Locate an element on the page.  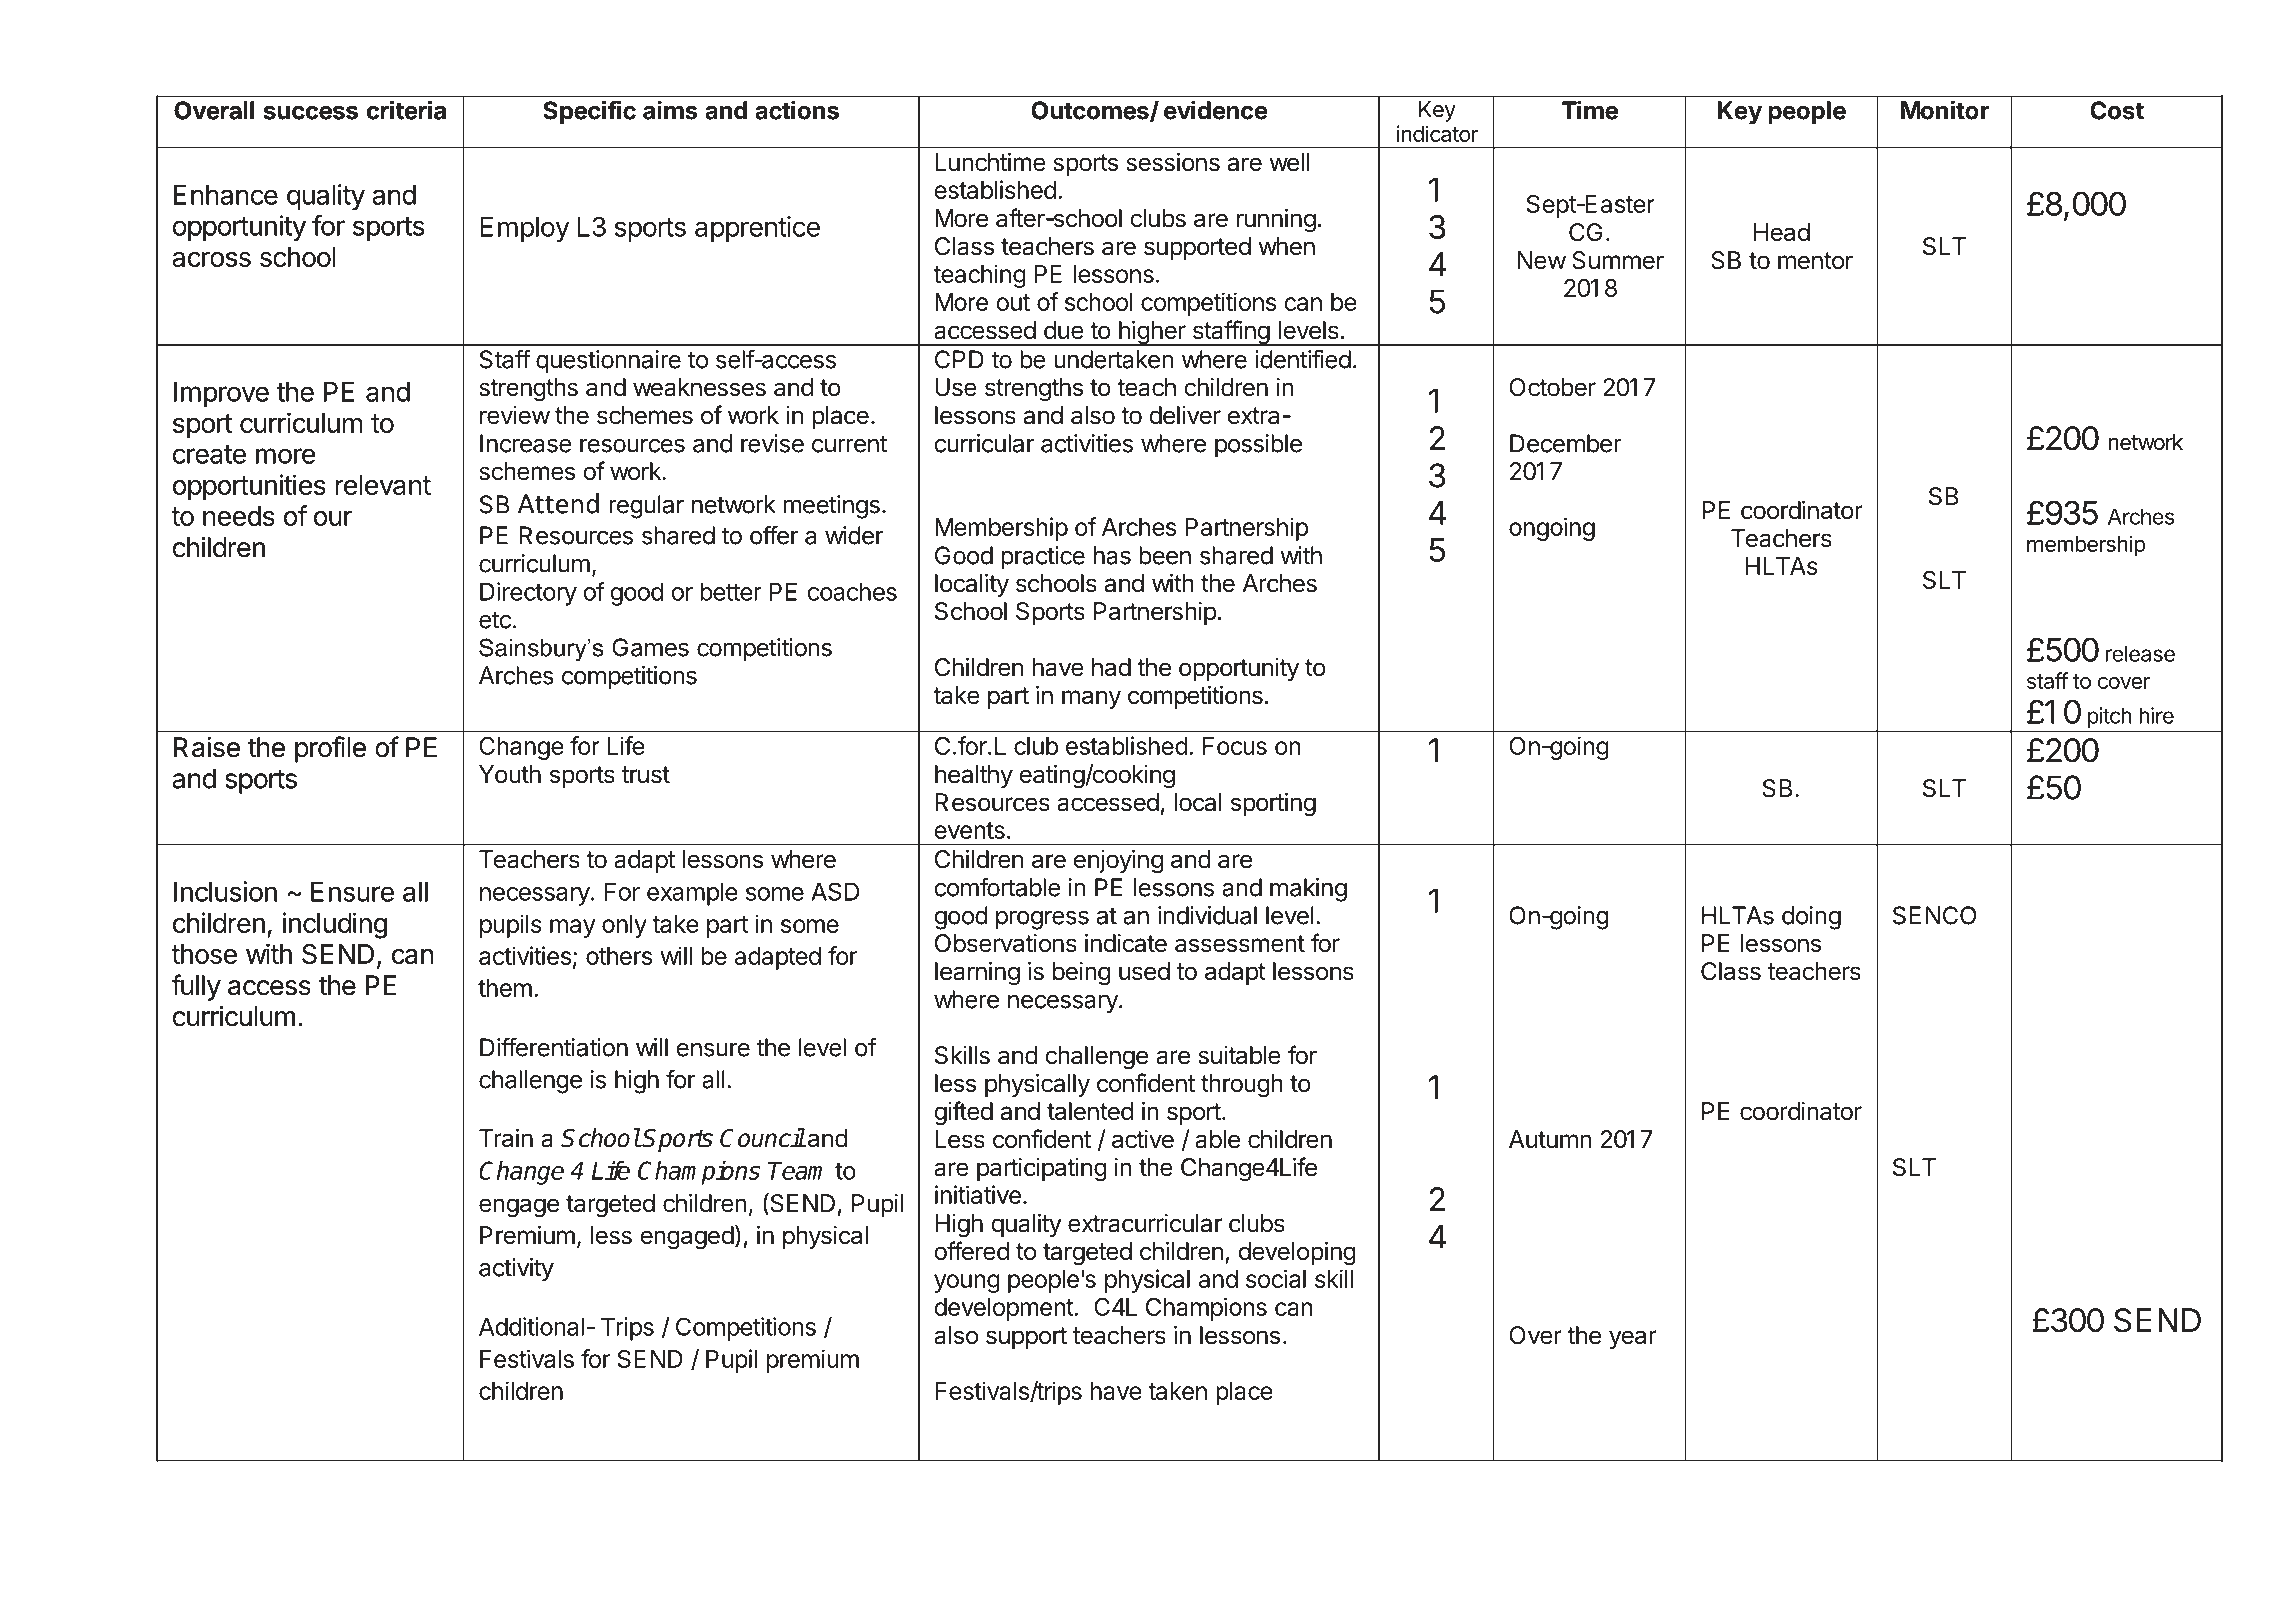
Focus is located at coordinates (1235, 746).
